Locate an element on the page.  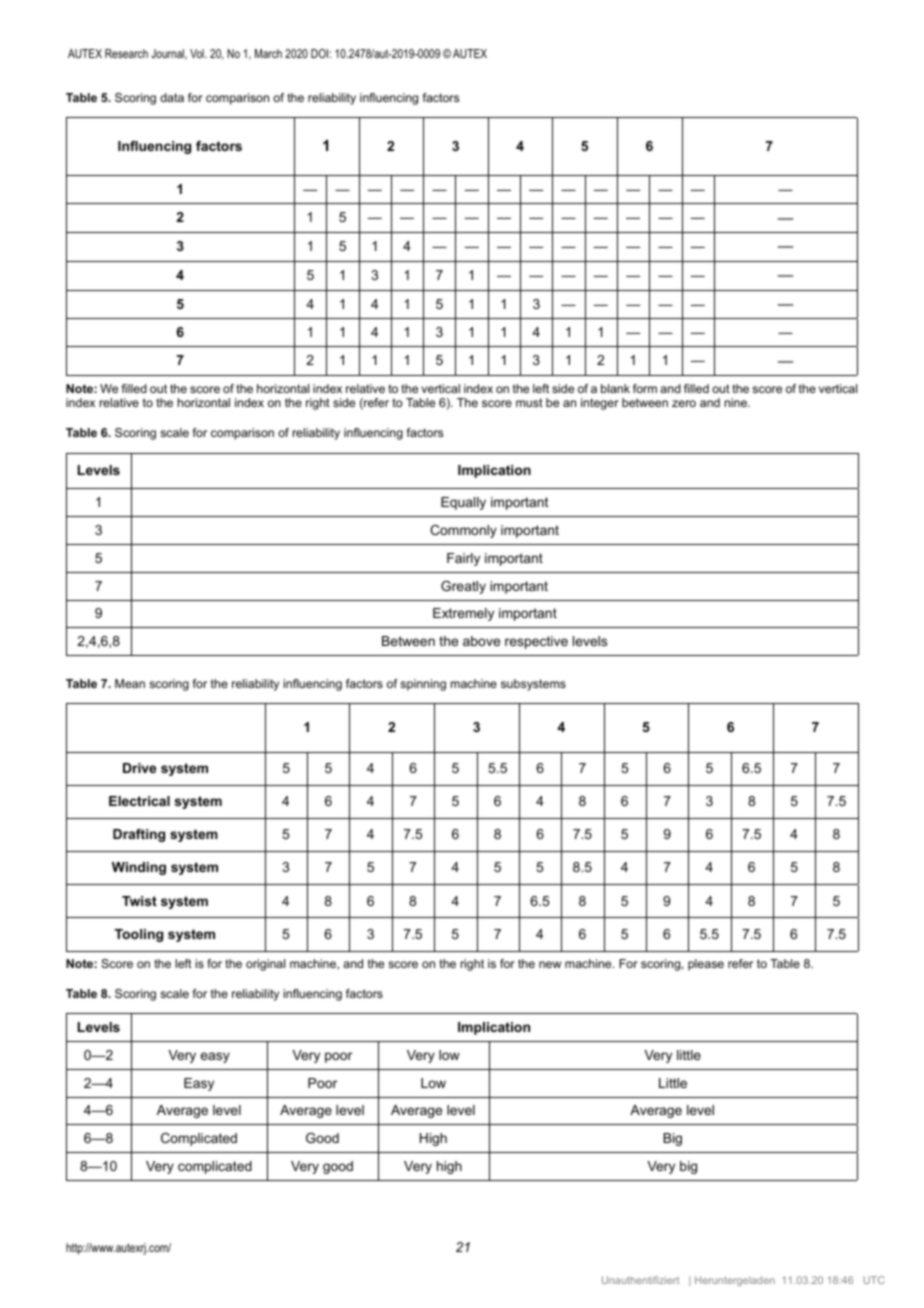
original is located at coordinates (265, 965).
